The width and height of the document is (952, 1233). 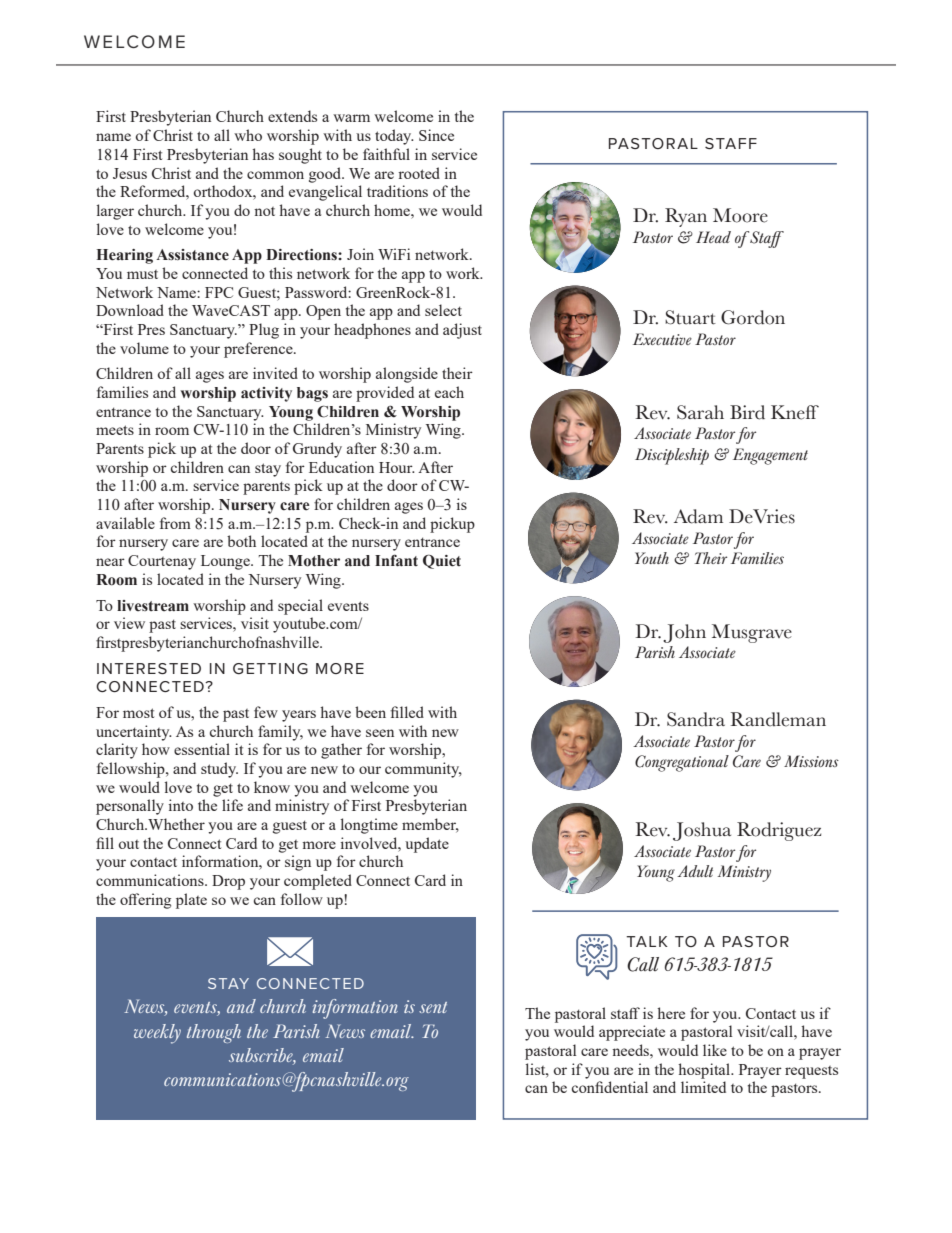 I want to click on Quiet, so click(x=442, y=561).
